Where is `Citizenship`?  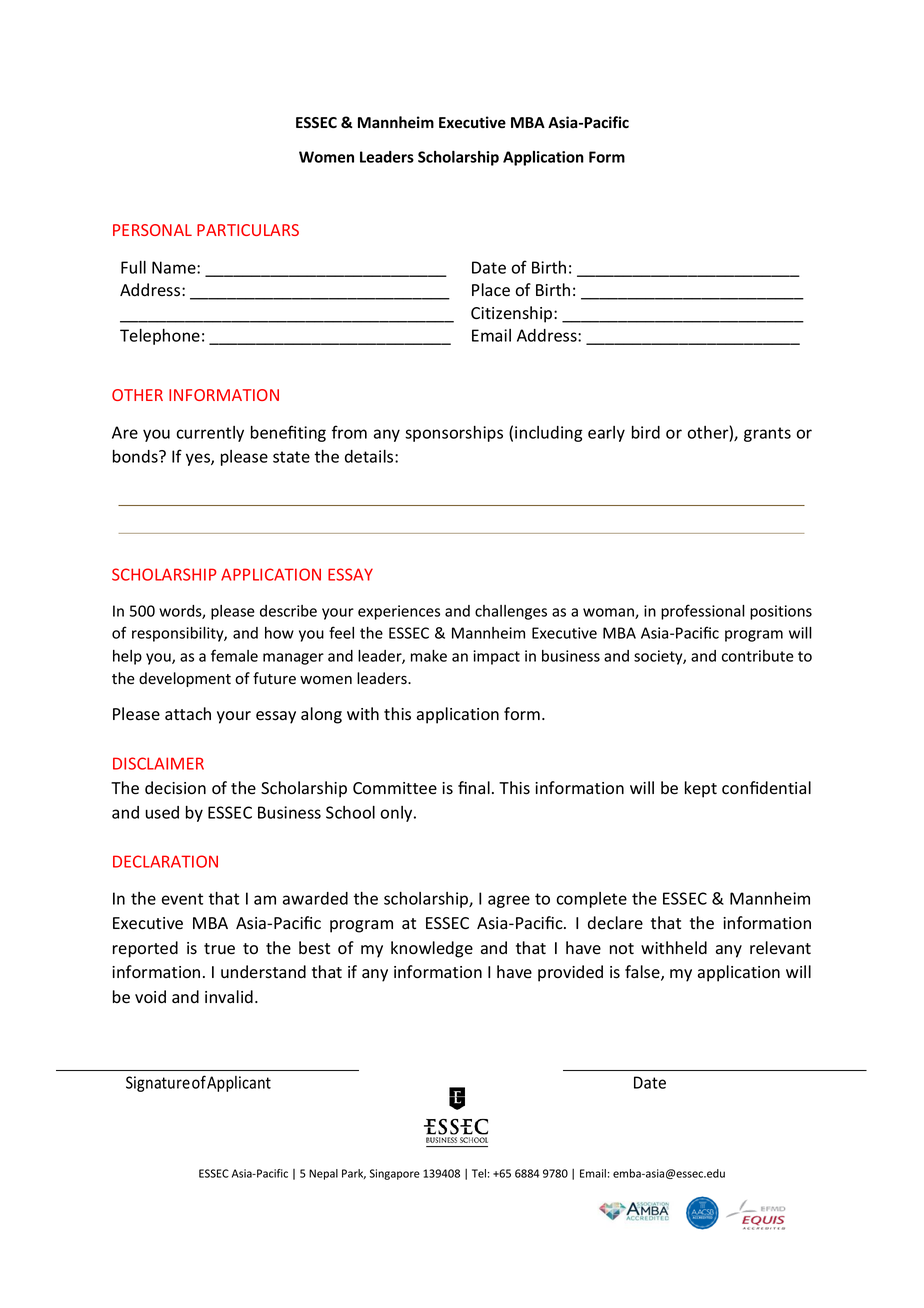
Citizenship is located at coordinates (513, 314).
